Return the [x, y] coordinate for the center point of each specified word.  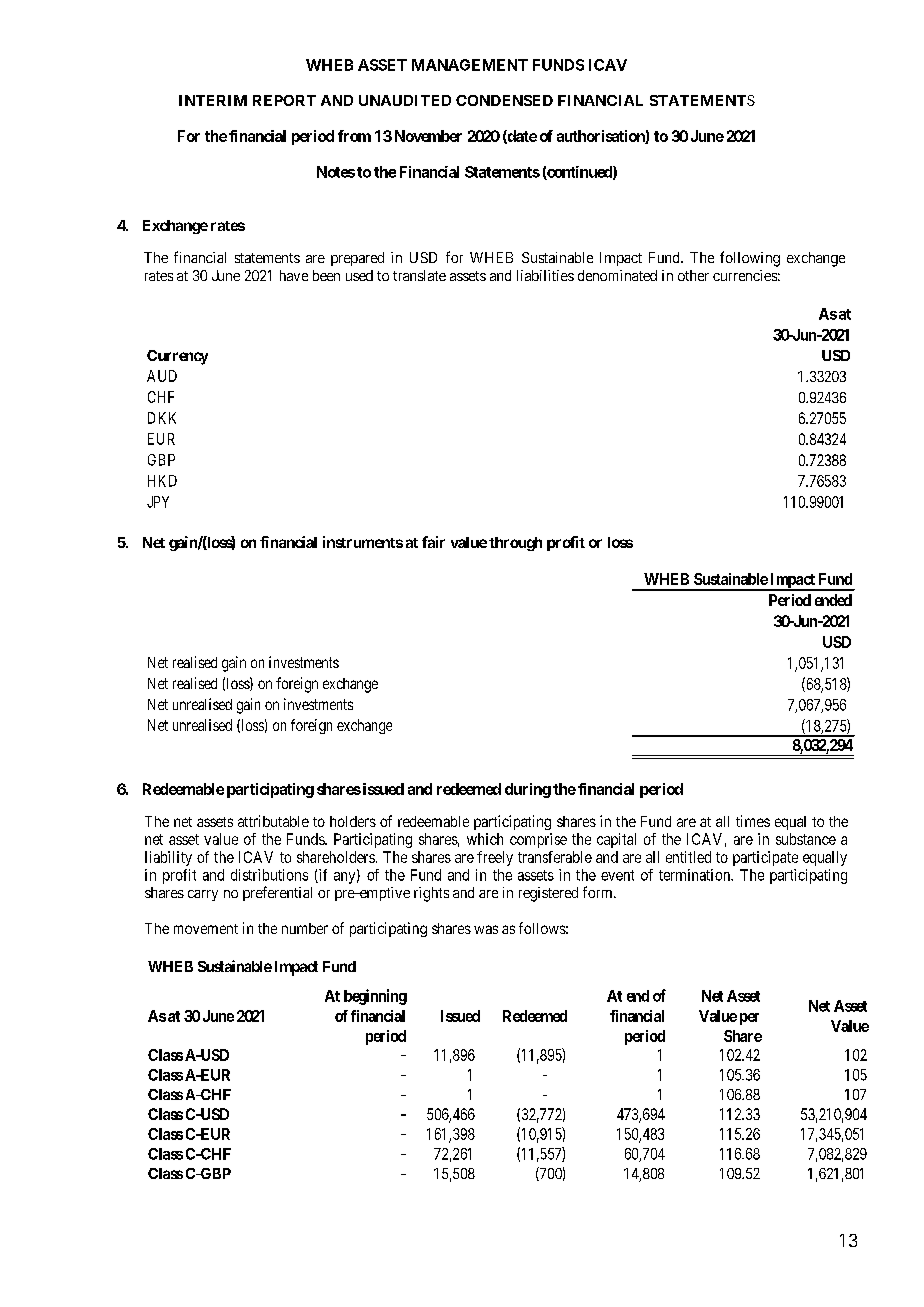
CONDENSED [504, 100]
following [750, 259]
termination [695, 875]
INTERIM [213, 100]
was [486, 929]
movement [206, 929]
